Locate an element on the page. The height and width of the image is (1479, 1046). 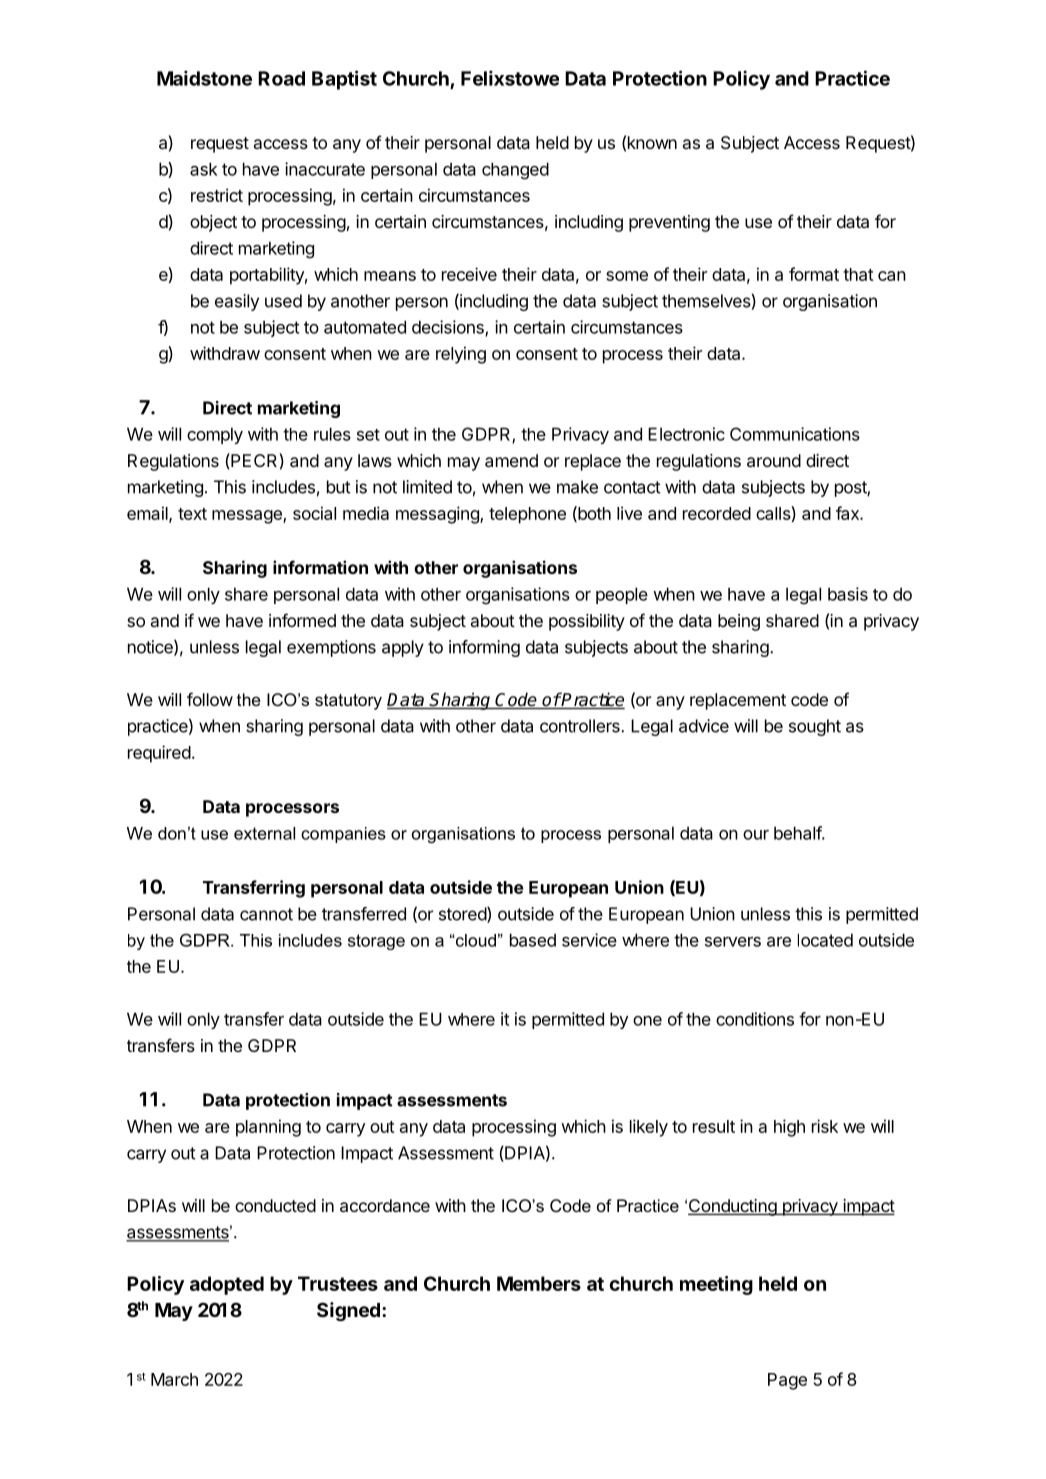
controllers is located at coordinates (581, 726).
